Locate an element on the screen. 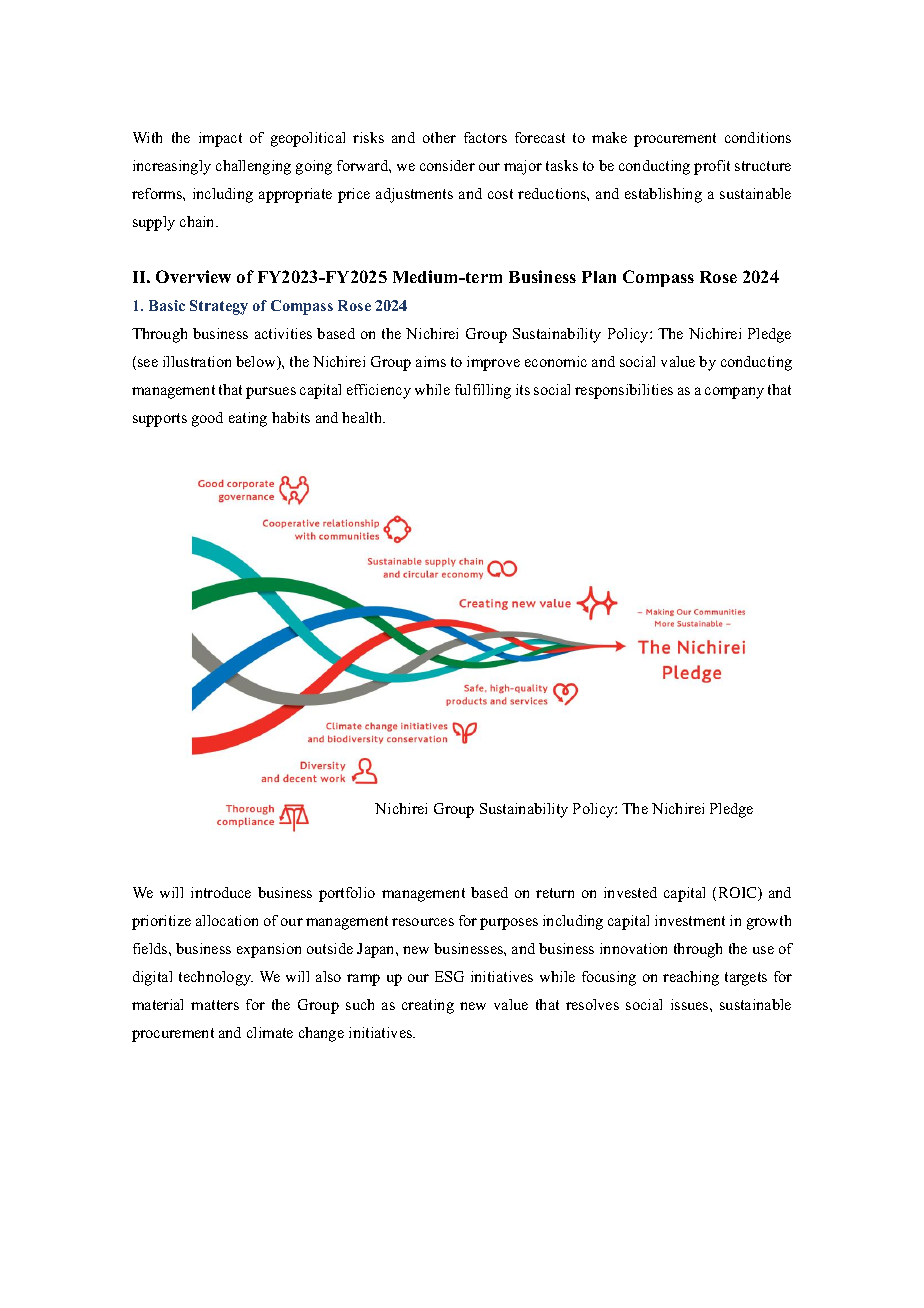 Image resolution: width=924 pixels, height=1308 pixels. company is located at coordinates (734, 393).
